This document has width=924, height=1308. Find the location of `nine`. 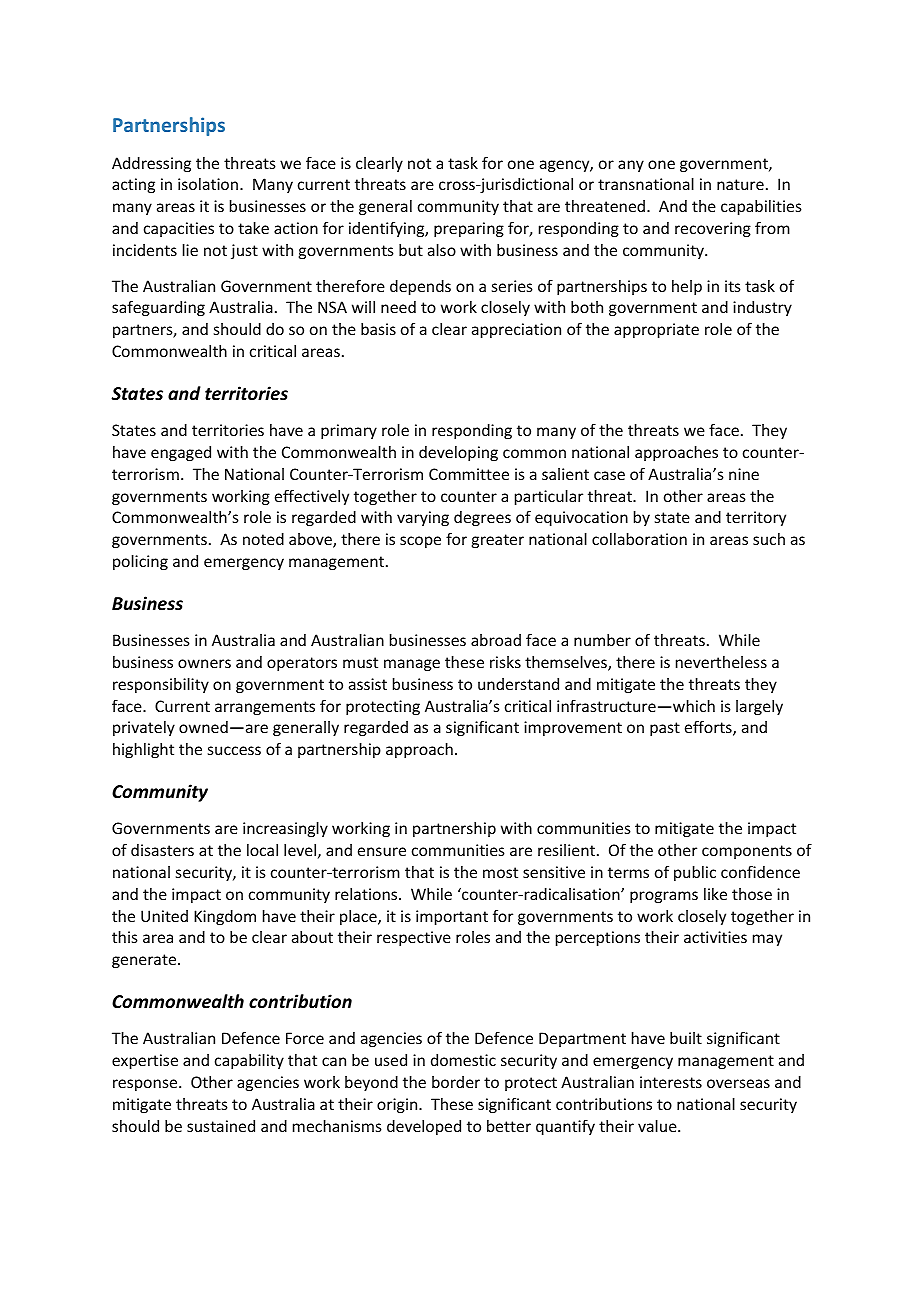

nine is located at coordinates (744, 474).
